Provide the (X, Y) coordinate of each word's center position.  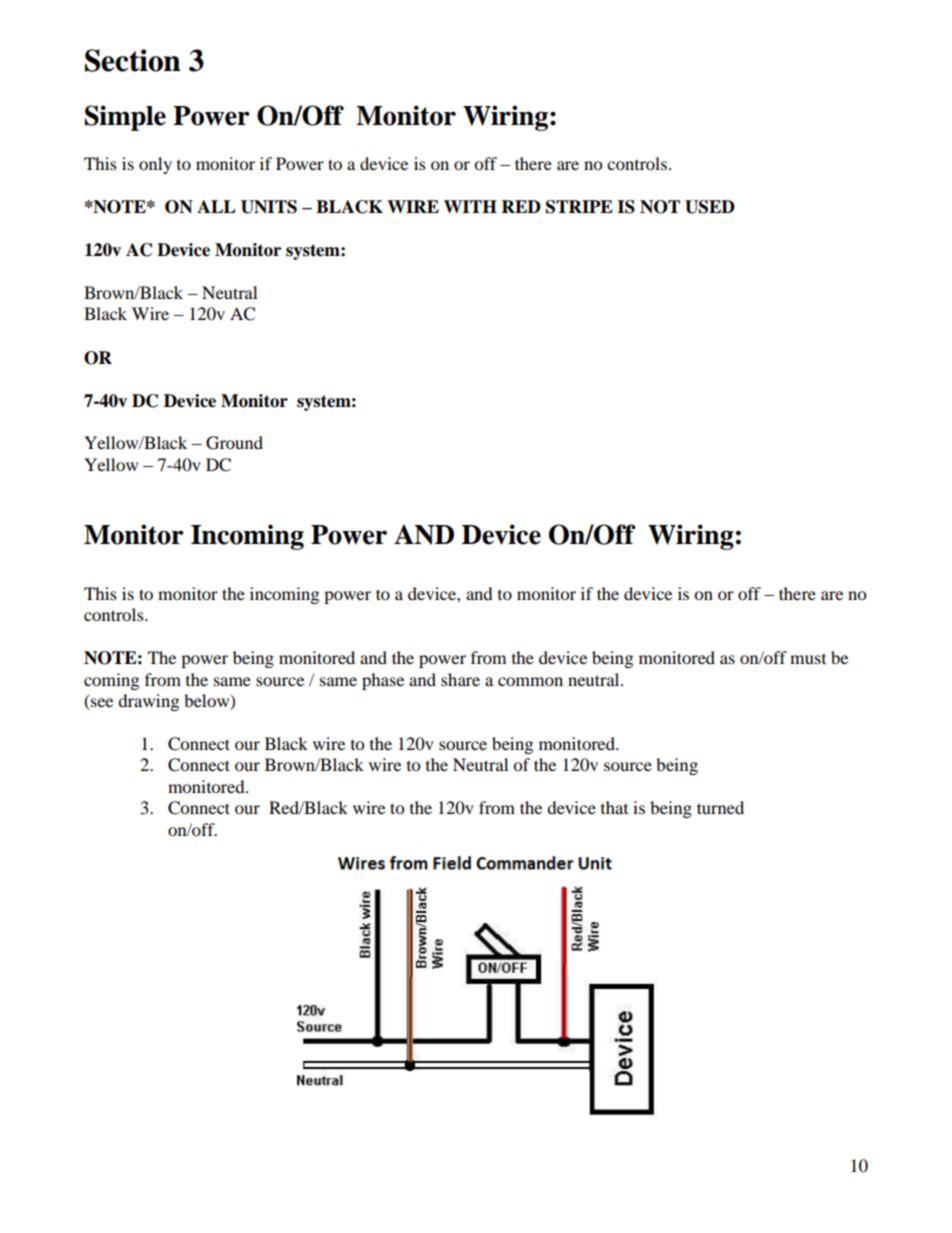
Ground (234, 443)
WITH (470, 206)
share (460, 679)
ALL (216, 206)
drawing (148, 702)
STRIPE (579, 207)
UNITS (269, 207)
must (808, 659)
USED (710, 207)
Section (133, 60)
